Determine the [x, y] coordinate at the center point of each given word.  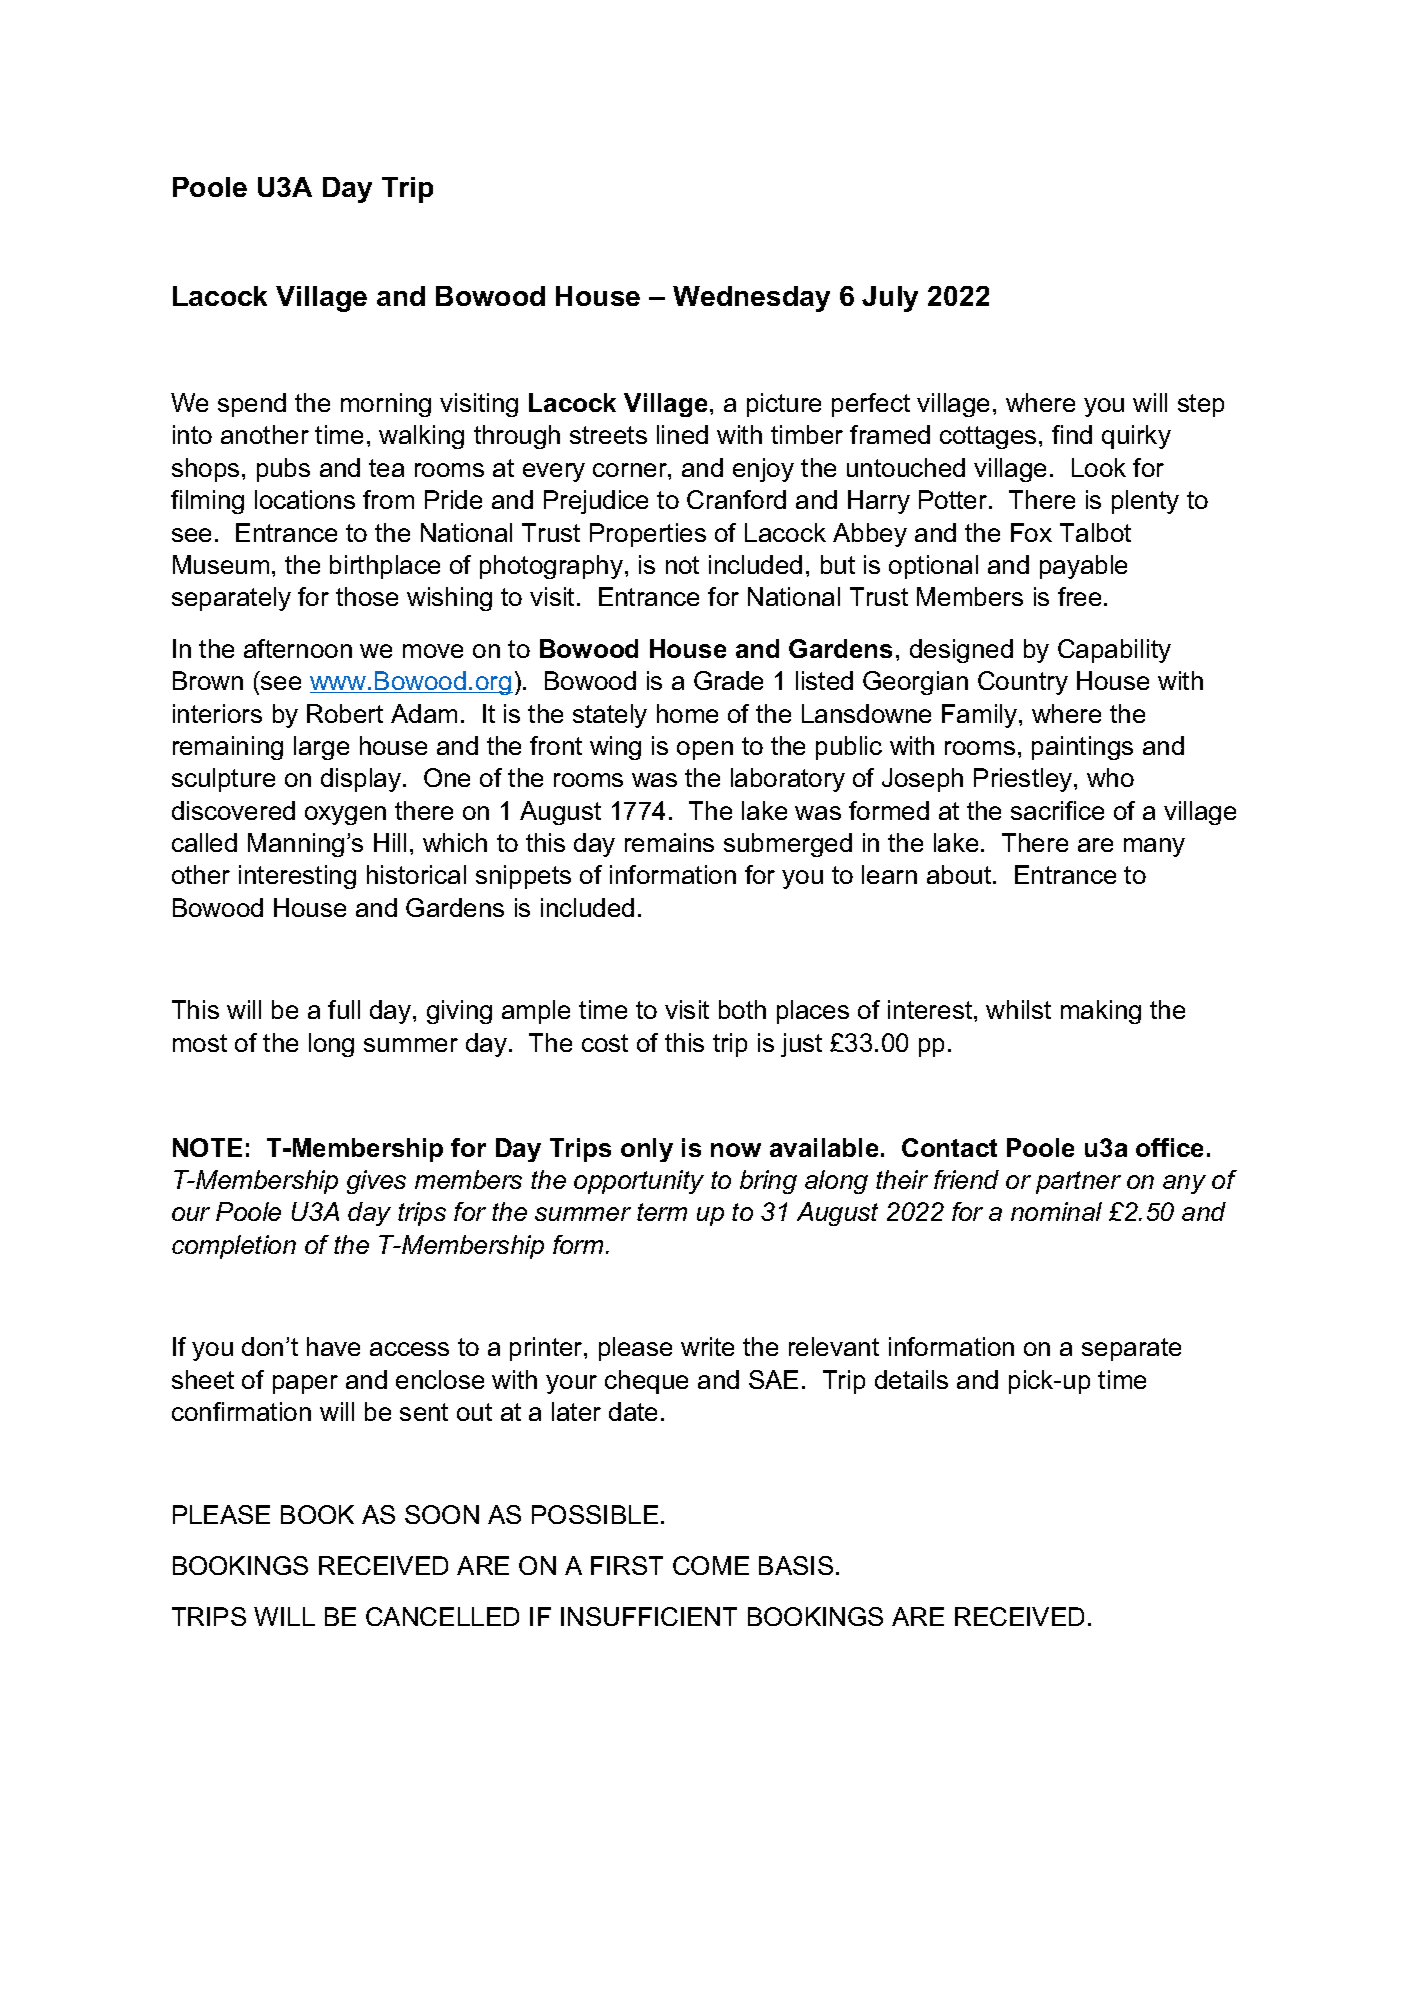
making [1101, 1012]
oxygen [345, 815]
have [333, 1346]
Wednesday [751, 299]
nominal [1056, 1211]
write [707, 1346]
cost [605, 1043]
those [367, 596]
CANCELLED [442, 1616]
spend [252, 405]
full [344, 1009]
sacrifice [1057, 810]
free [1079, 596]
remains [669, 842]
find [1072, 434]
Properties [648, 535]
